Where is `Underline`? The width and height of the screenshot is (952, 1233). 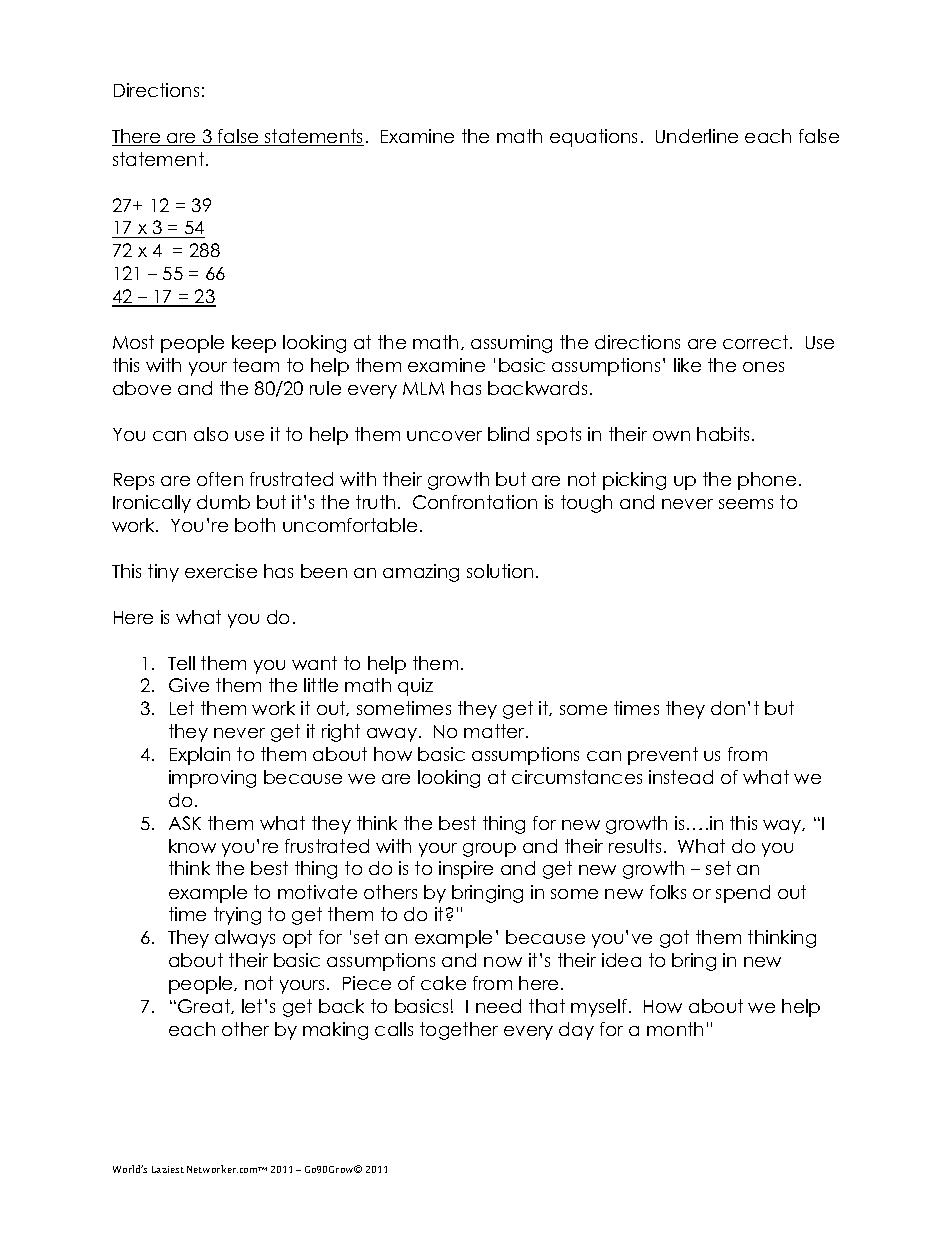 Underline is located at coordinates (697, 136).
